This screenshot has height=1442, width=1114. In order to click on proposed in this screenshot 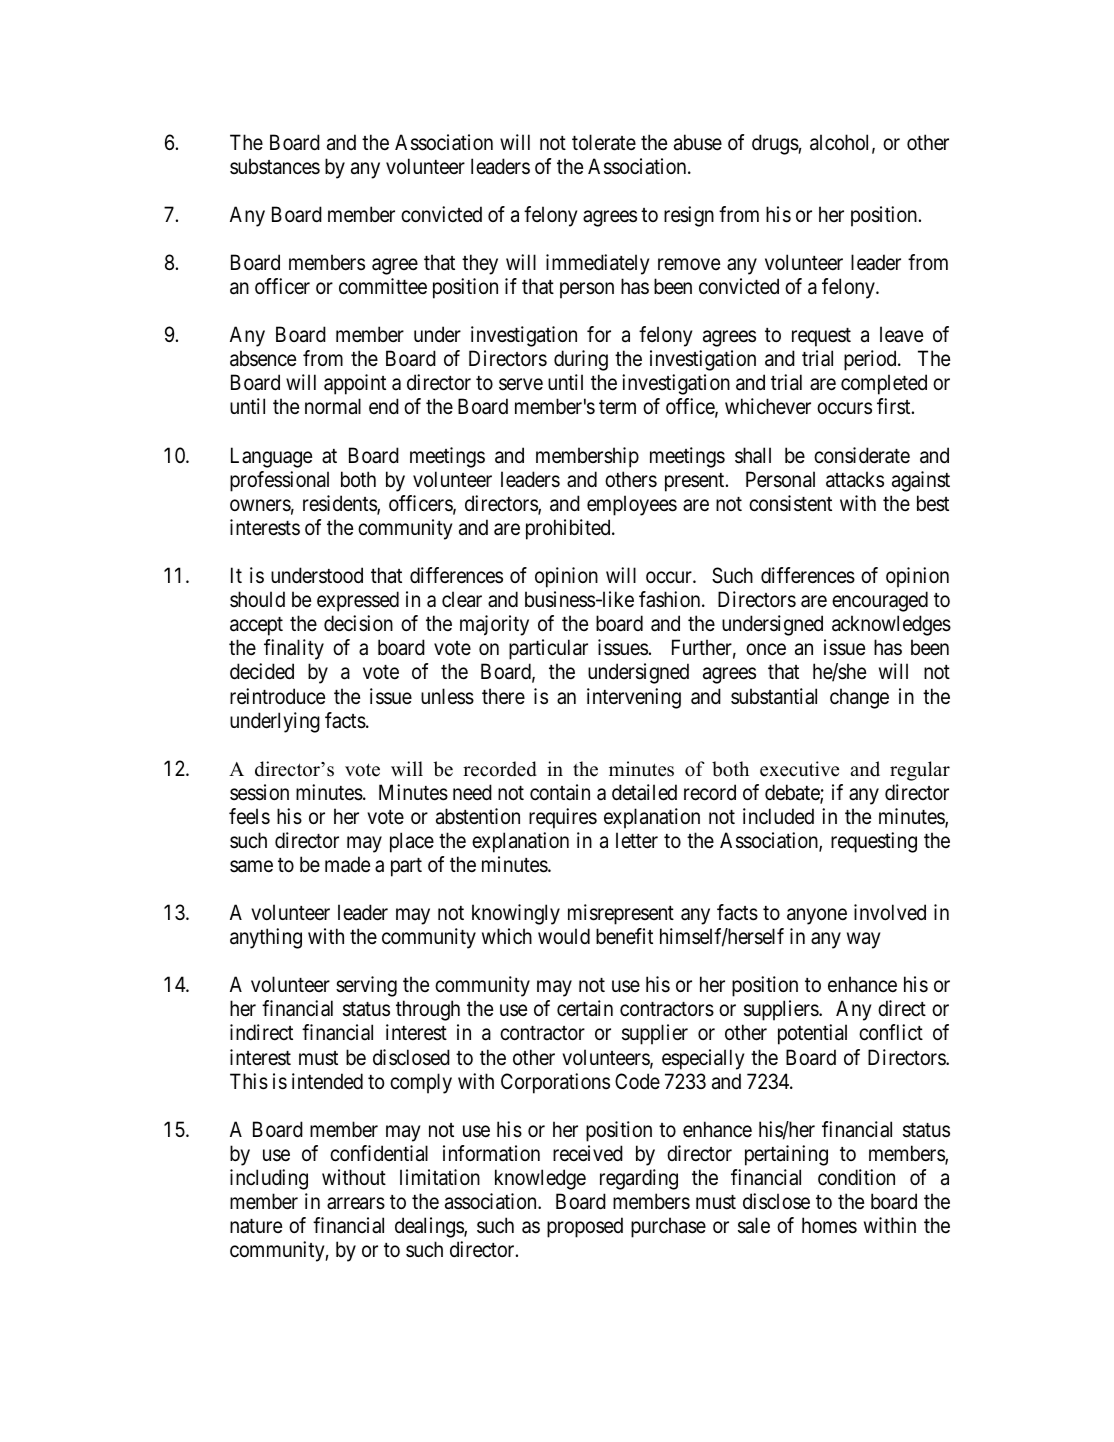, I will do `click(585, 1227)`.
